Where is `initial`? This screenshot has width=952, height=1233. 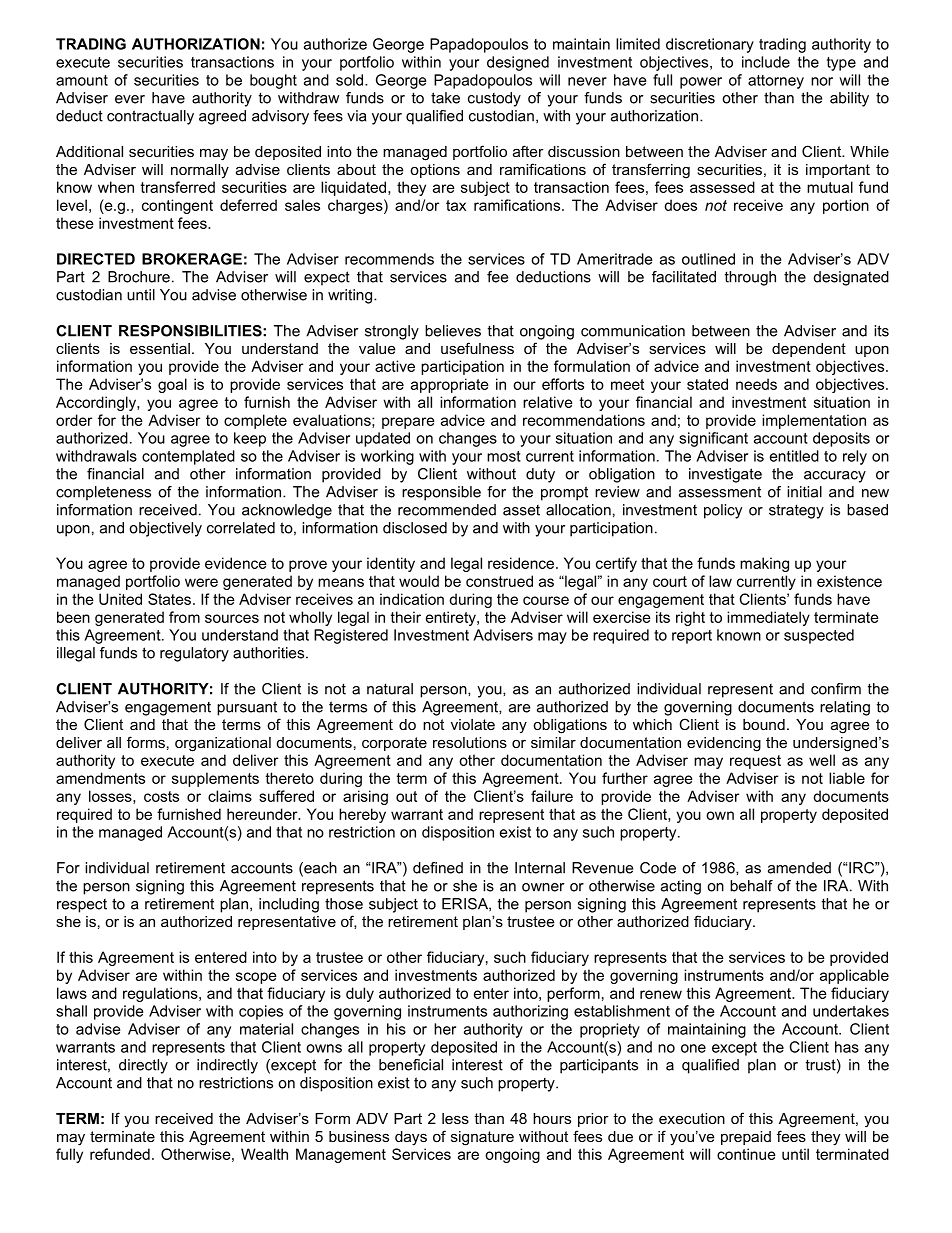
initial is located at coordinates (804, 492).
